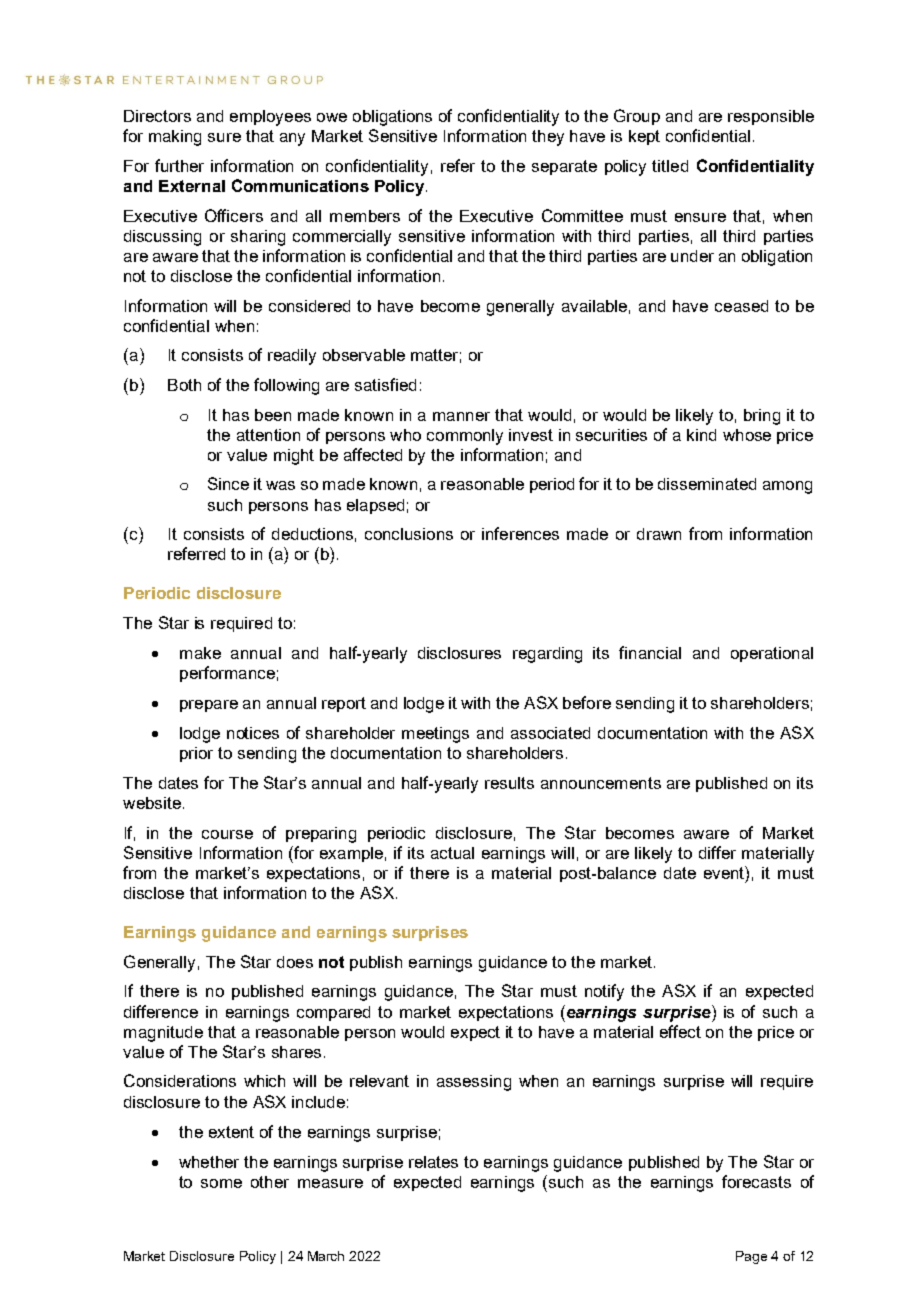 Image resolution: width=924 pixels, height=1308 pixels. Describe the element at coordinates (179, 165) in the screenshot. I see `further` at that location.
